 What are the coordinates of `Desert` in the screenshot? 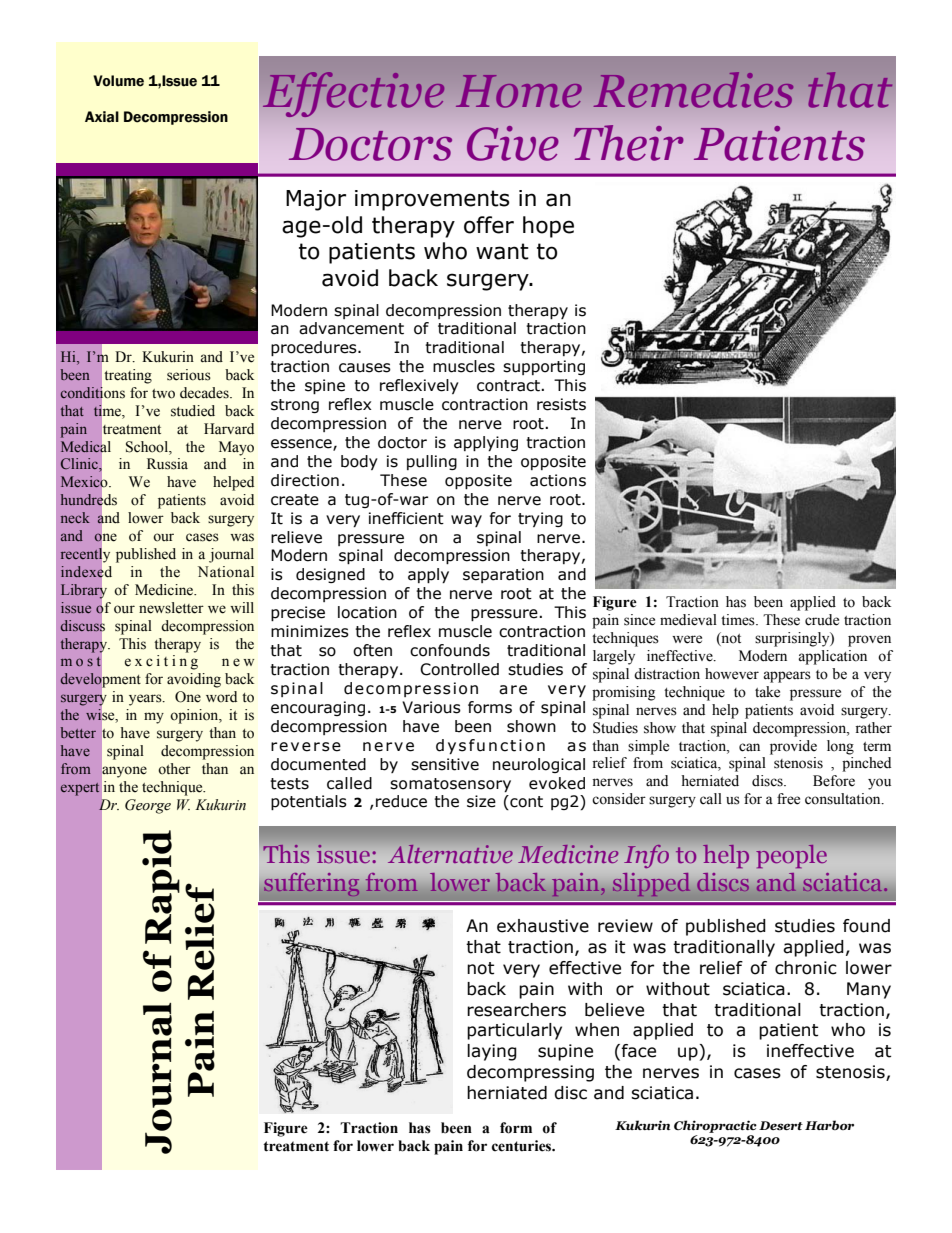 It's located at (781, 1126).
